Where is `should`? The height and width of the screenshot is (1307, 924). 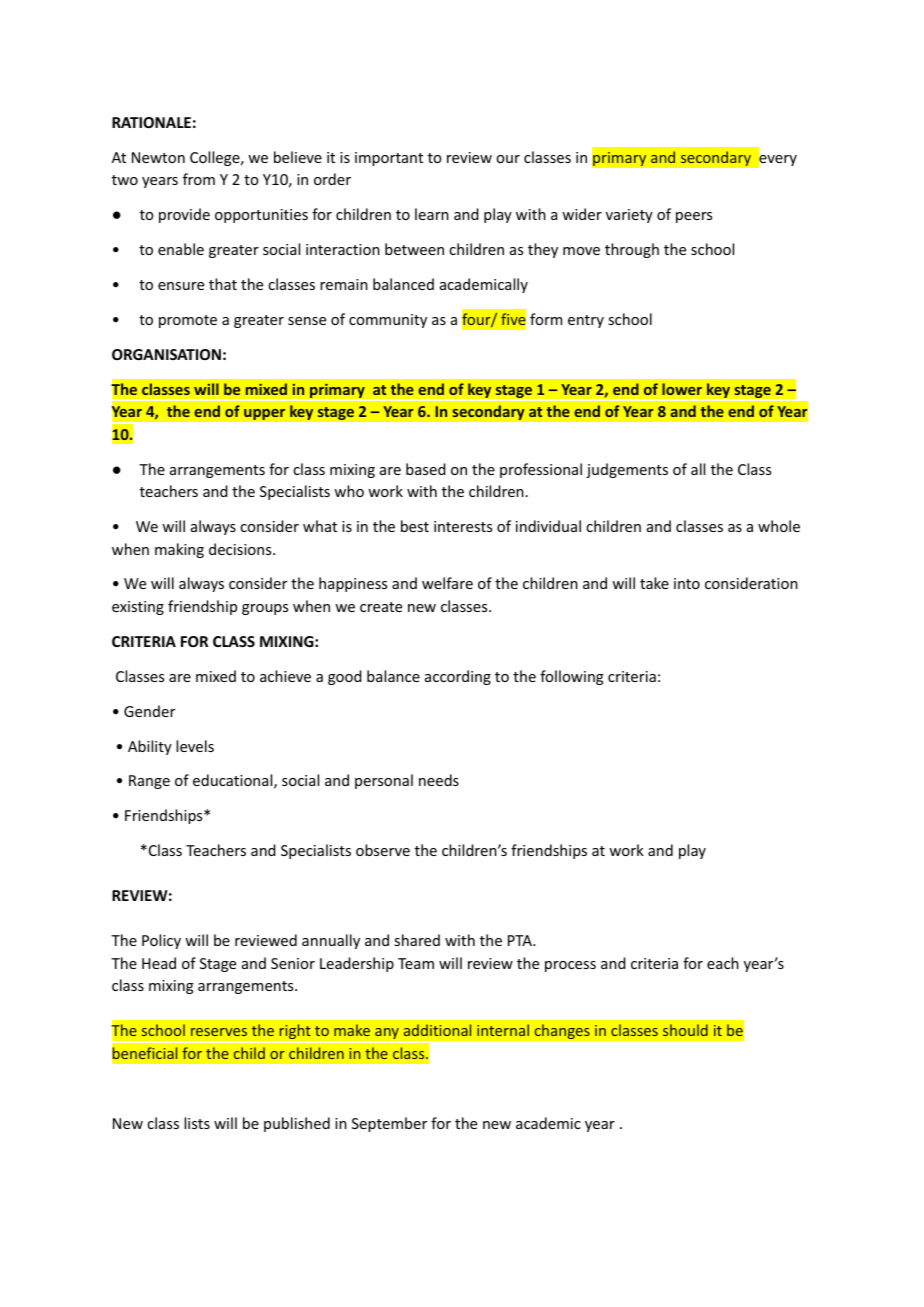
should is located at coordinates (685, 1030).
